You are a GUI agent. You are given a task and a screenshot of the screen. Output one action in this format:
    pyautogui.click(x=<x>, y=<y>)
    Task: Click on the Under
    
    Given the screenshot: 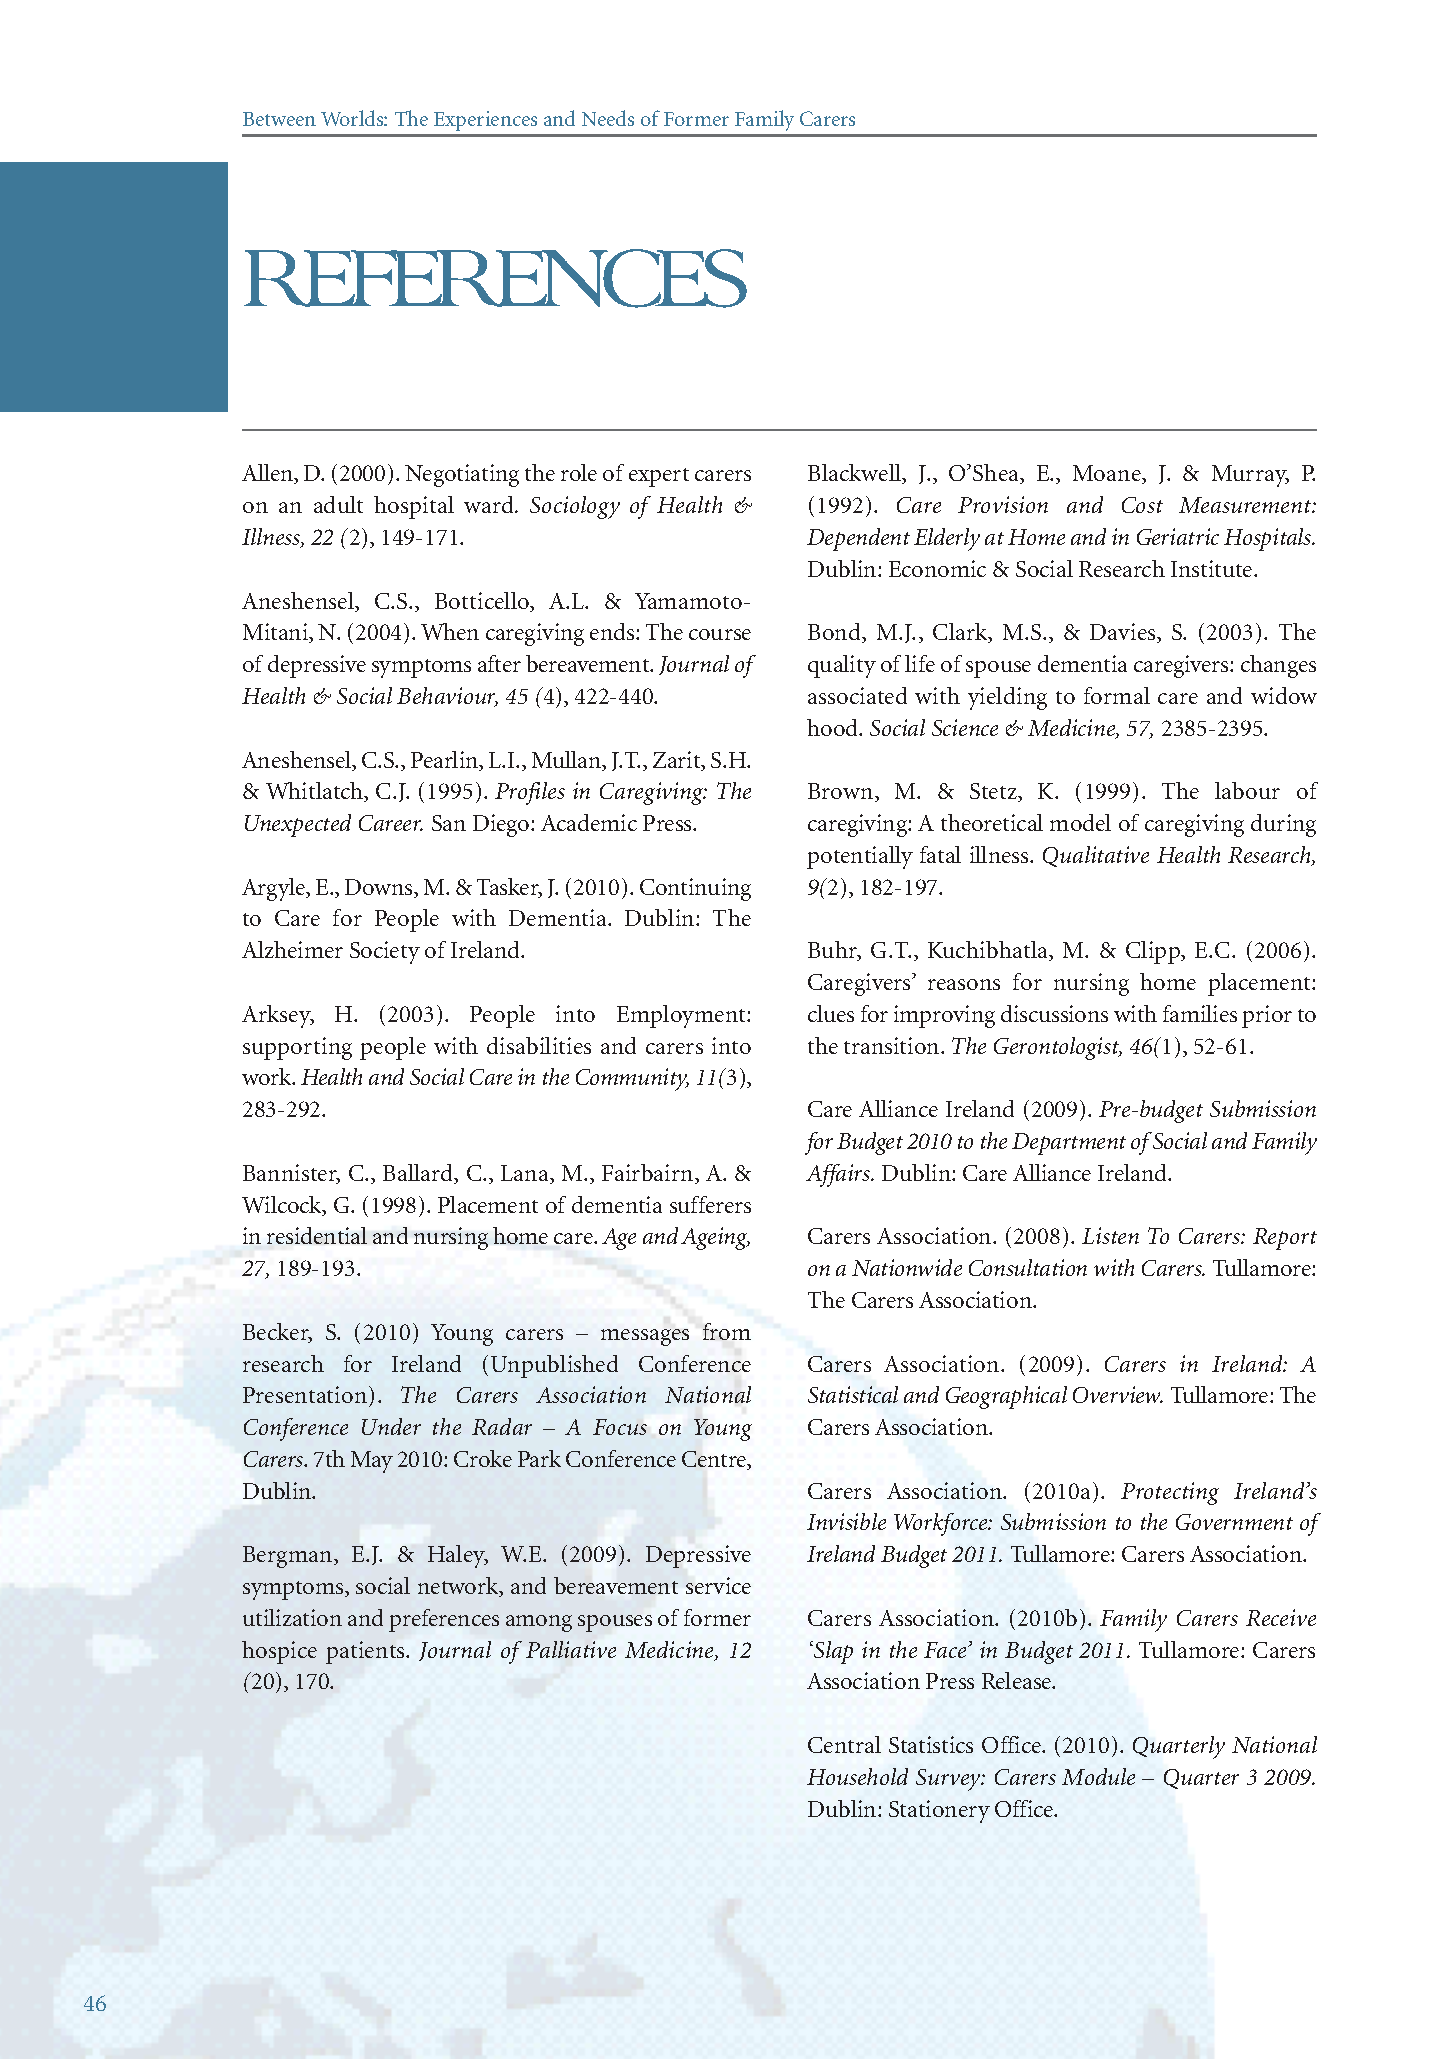 What is the action you would take?
    pyautogui.click(x=391, y=1426)
